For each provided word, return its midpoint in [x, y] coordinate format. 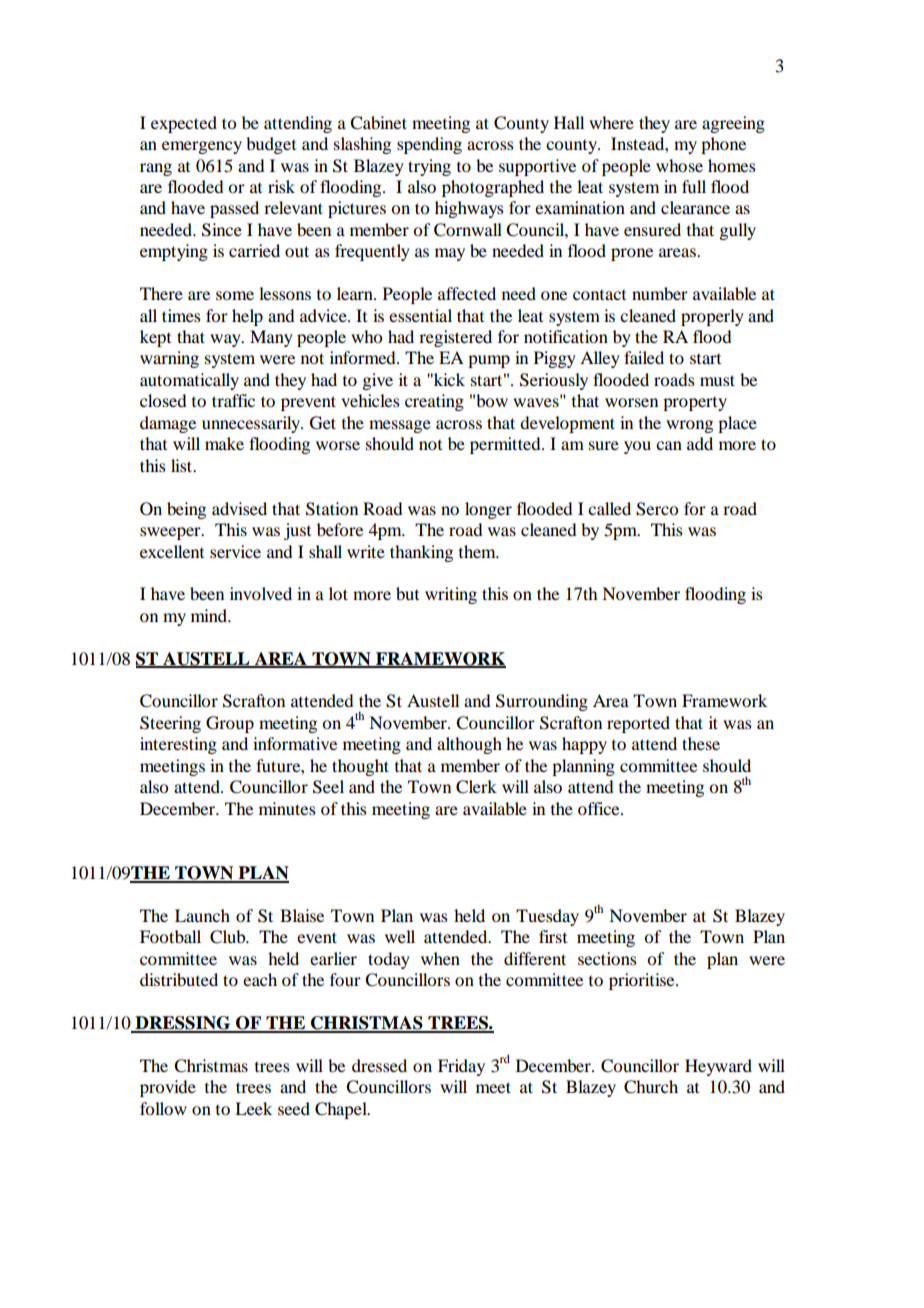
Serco [657, 509]
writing [451, 595]
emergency [202, 147]
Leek [253, 1108]
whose [679, 165]
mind [210, 615]
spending [429, 145]
